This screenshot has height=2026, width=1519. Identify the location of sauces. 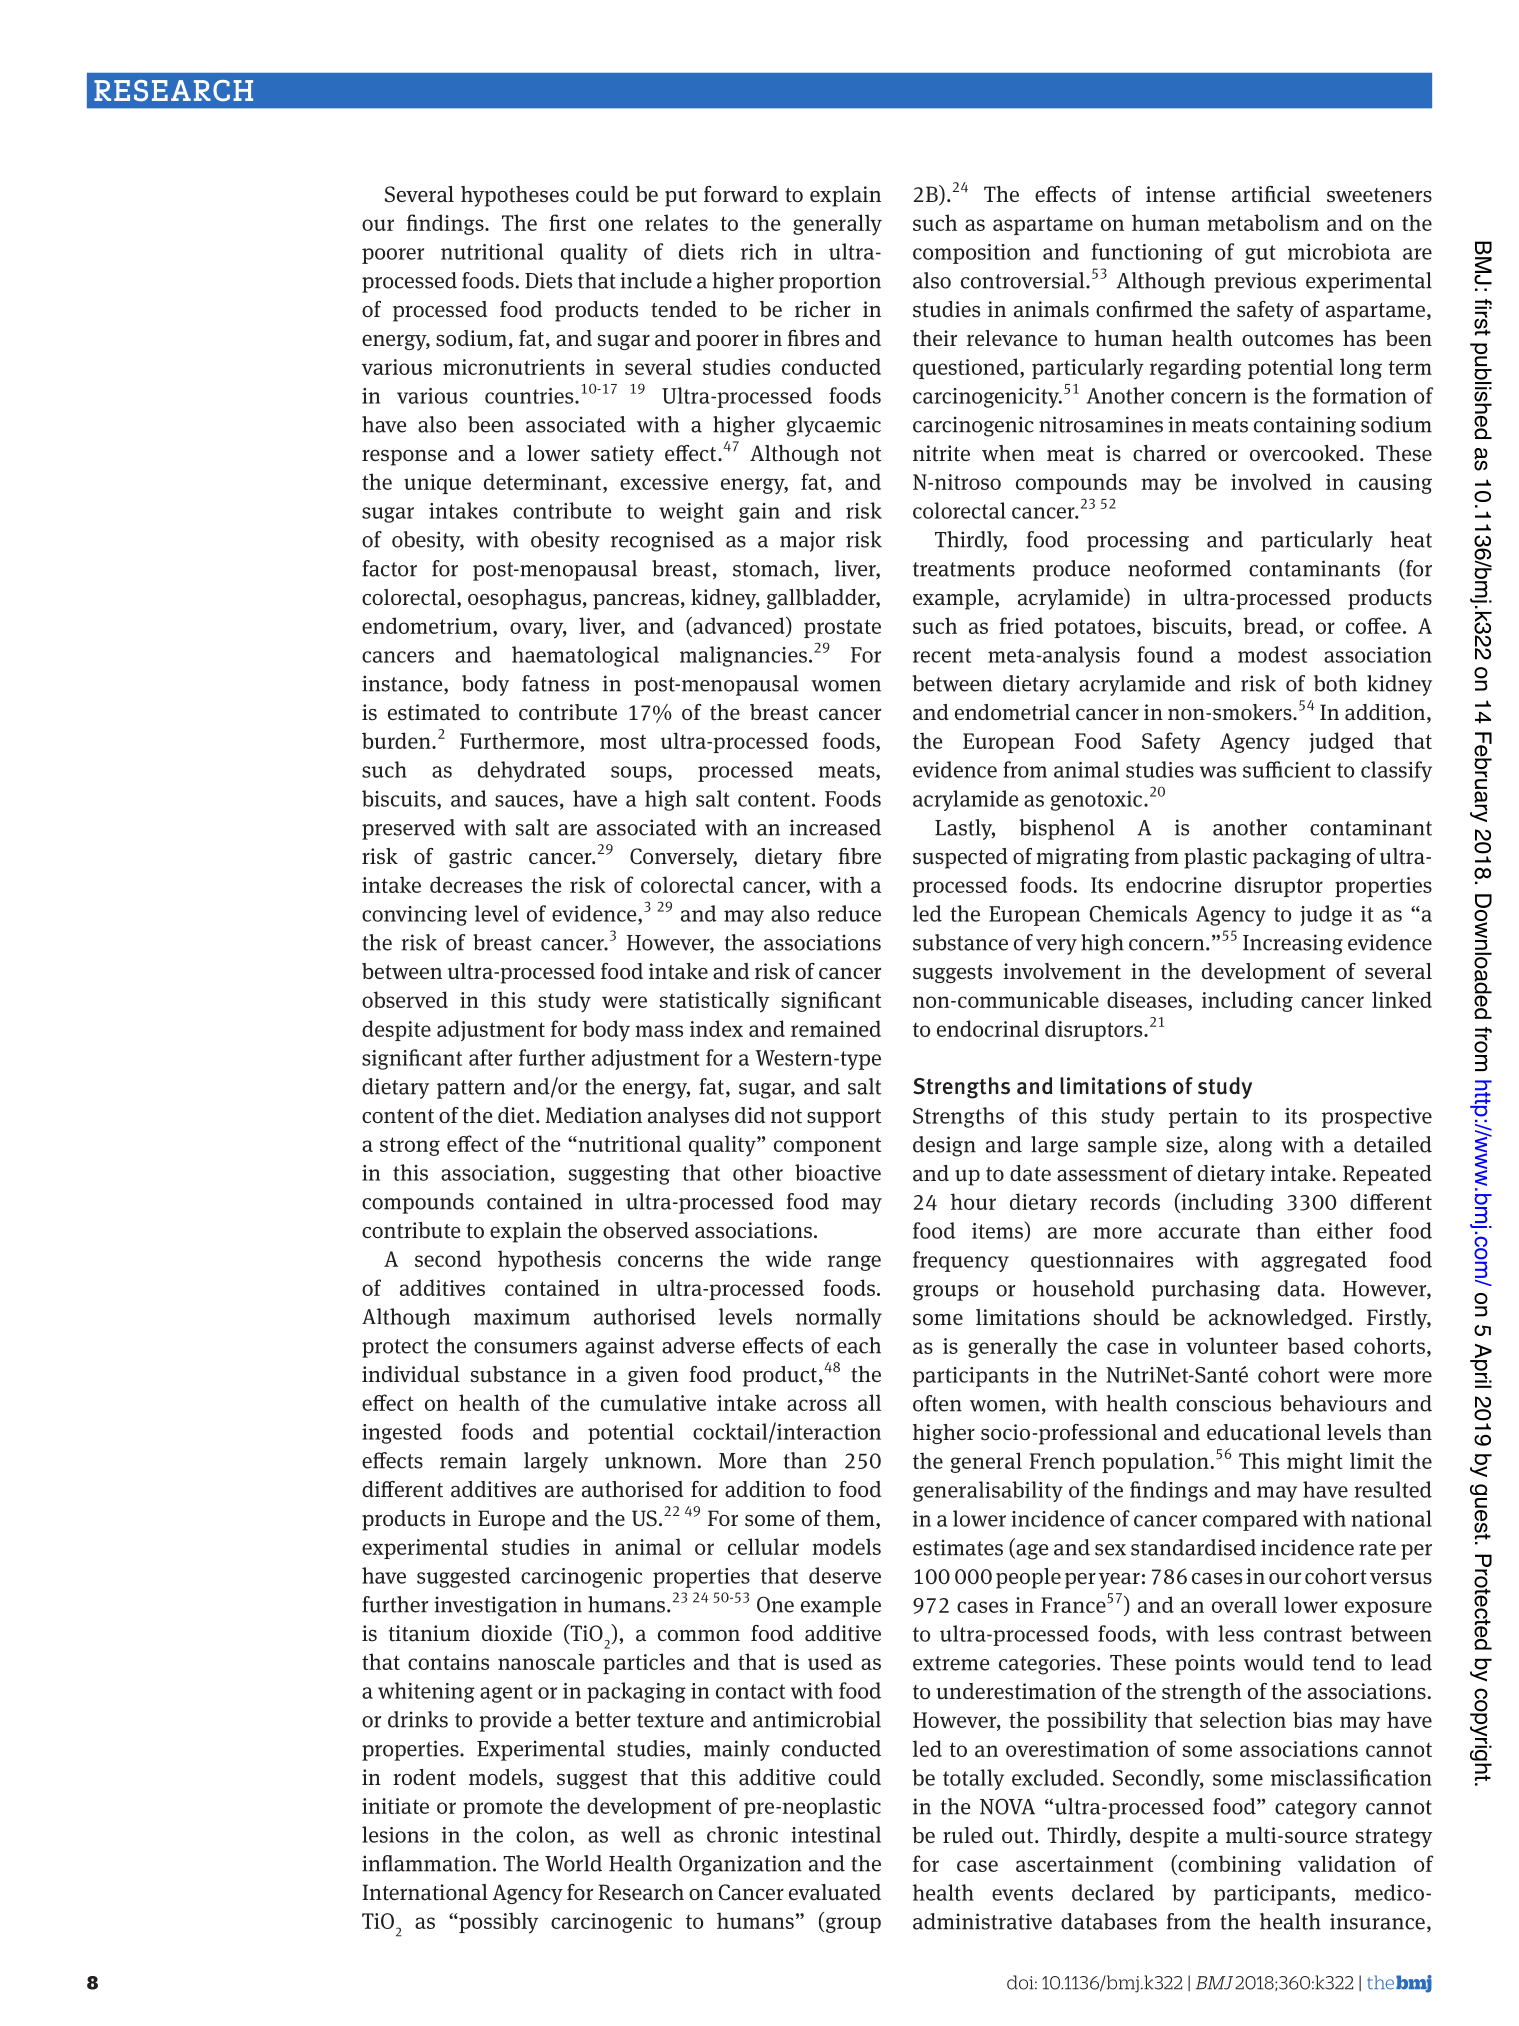
(526, 801).
